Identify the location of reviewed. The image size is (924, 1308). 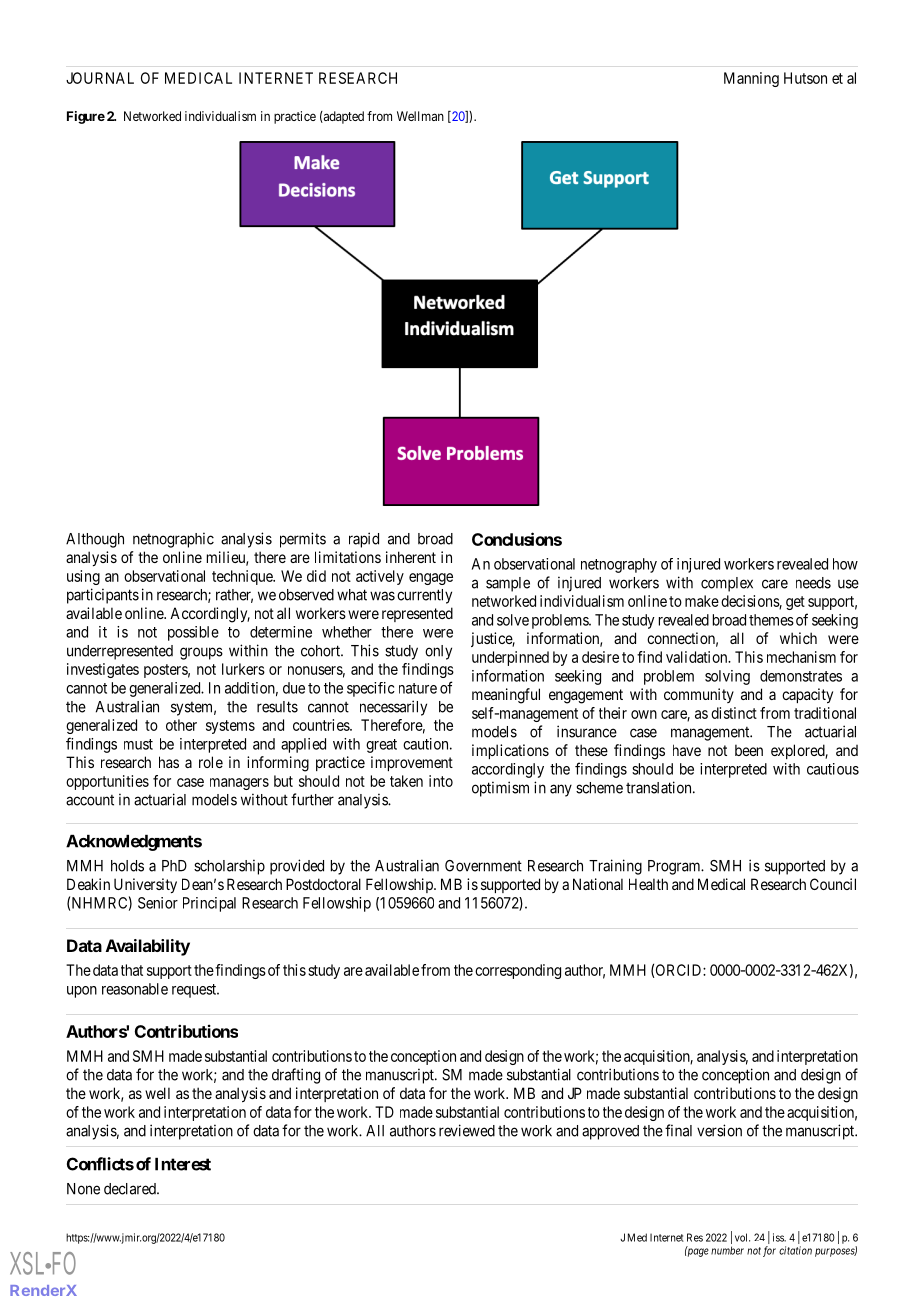
(467, 1130).
